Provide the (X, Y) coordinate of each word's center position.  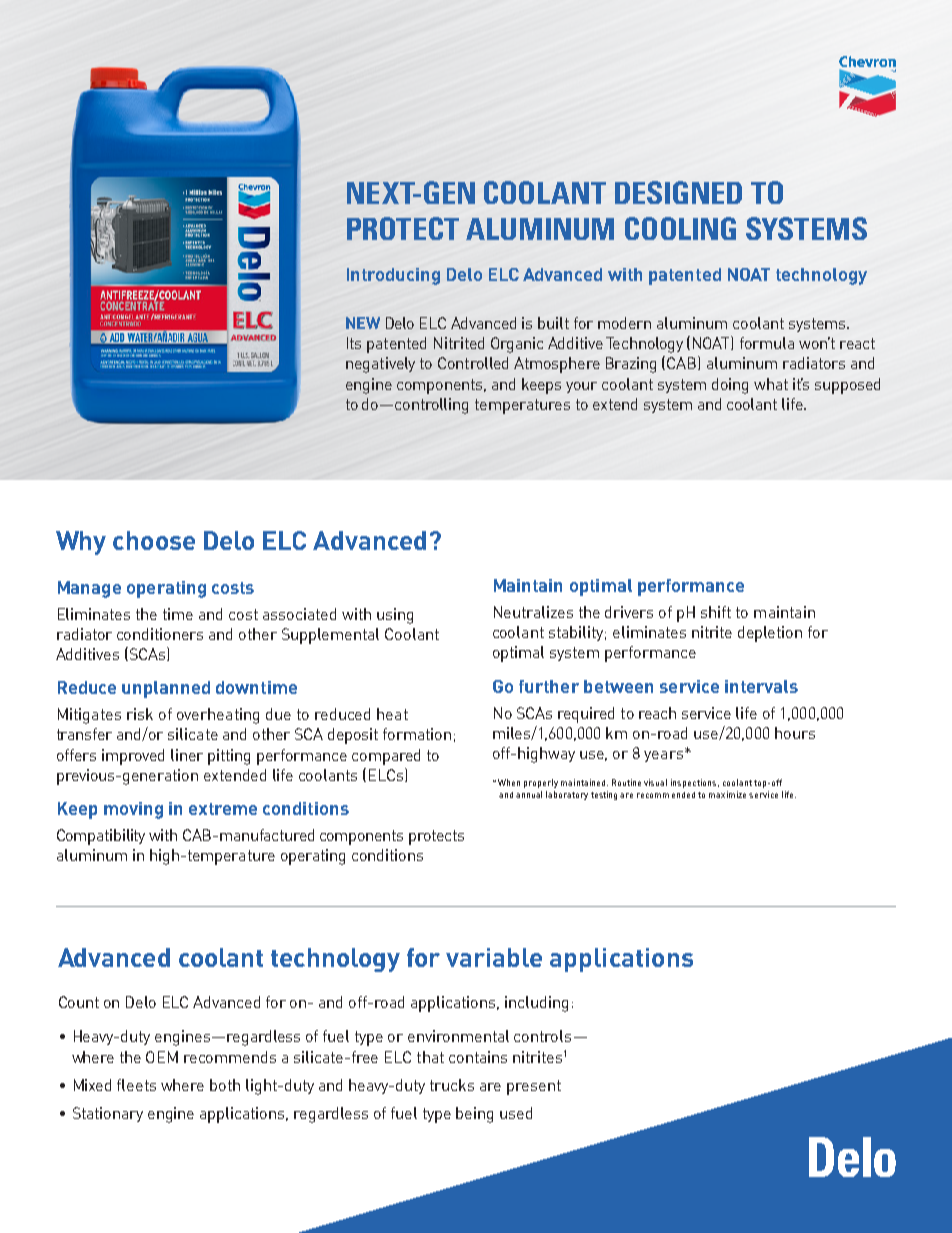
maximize (727, 794)
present (534, 1087)
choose (154, 540)
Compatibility (101, 837)
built (553, 323)
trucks (452, 1085)
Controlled (473, 363)
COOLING (680, 228)
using (395, 616)
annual (529, 794)
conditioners (160, 634)
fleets (136, 1085)
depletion (770, 634)
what (771, 384)
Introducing (393, 276)
